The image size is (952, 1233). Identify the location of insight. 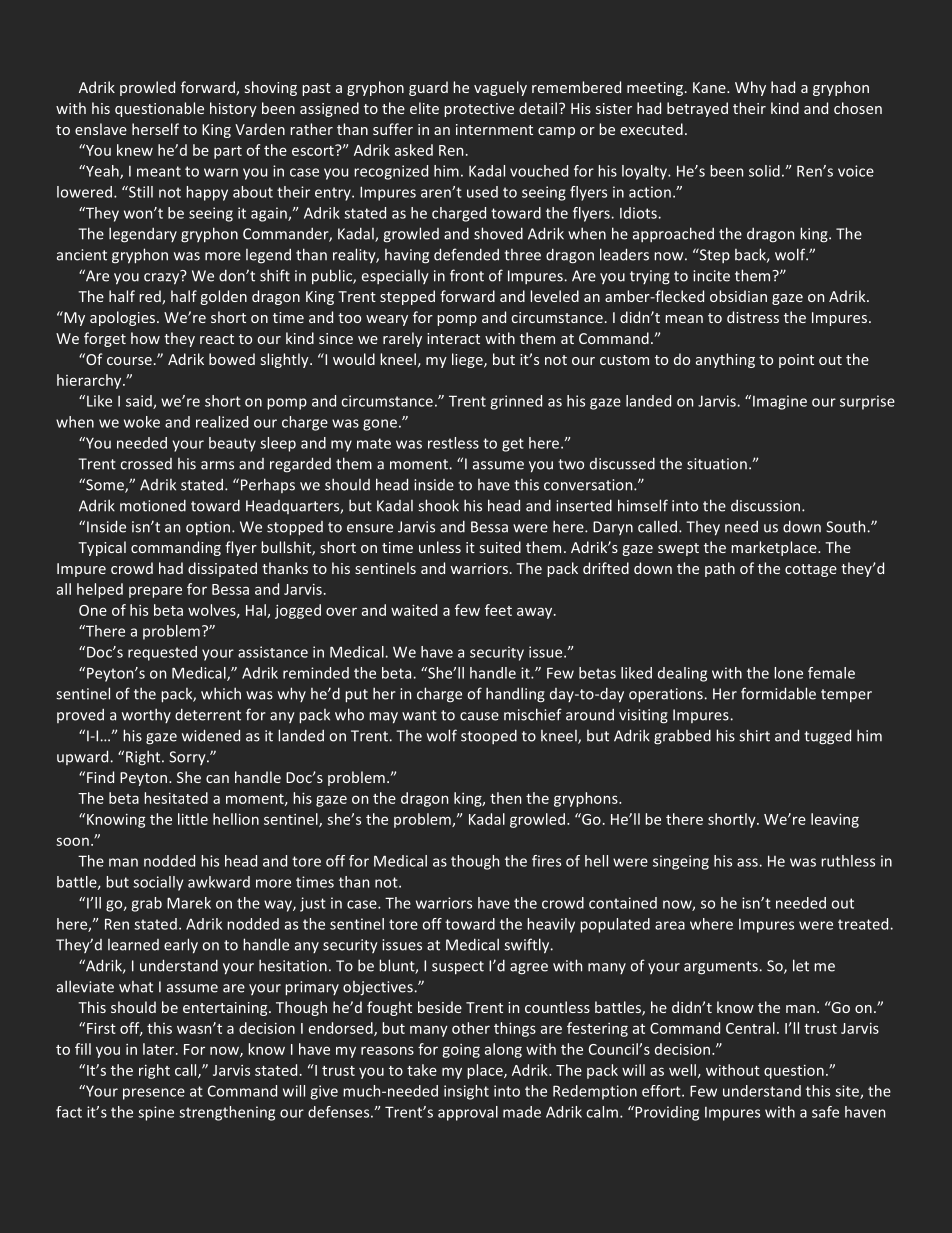
(466, 1092).
